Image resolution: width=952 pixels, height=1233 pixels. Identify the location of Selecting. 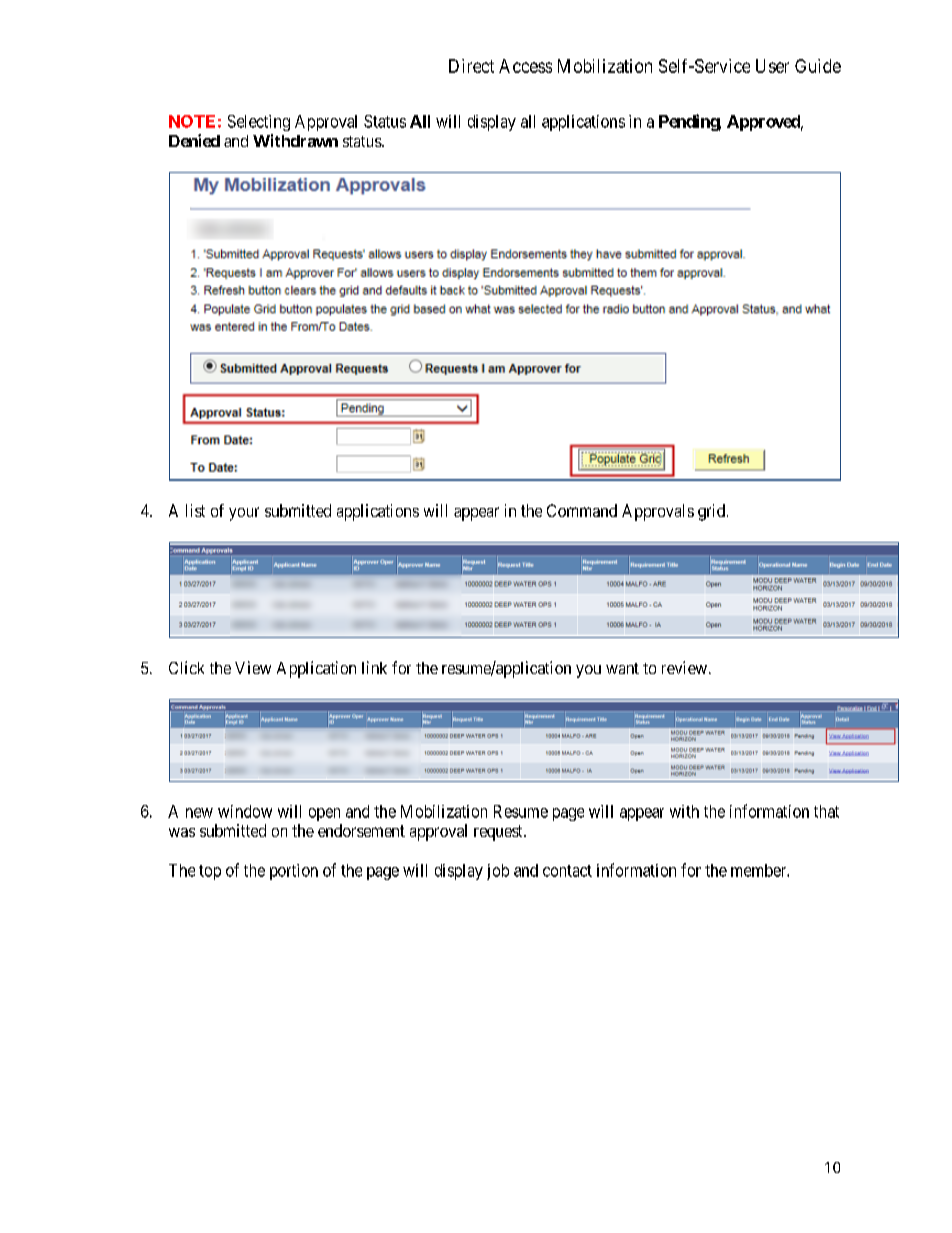
(259, 123).
